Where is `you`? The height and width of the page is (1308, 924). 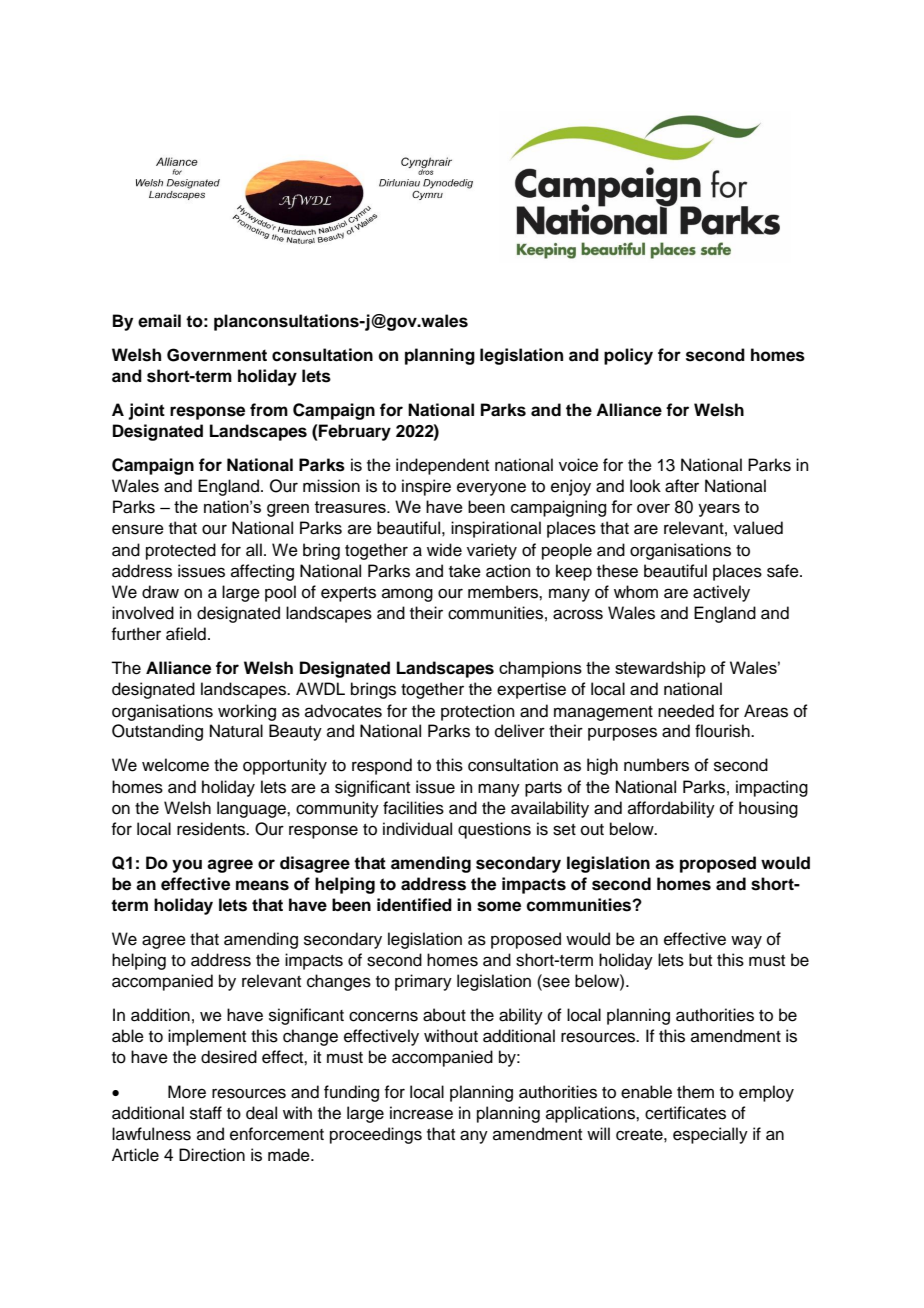
you is located at coordinates (187, 866).
